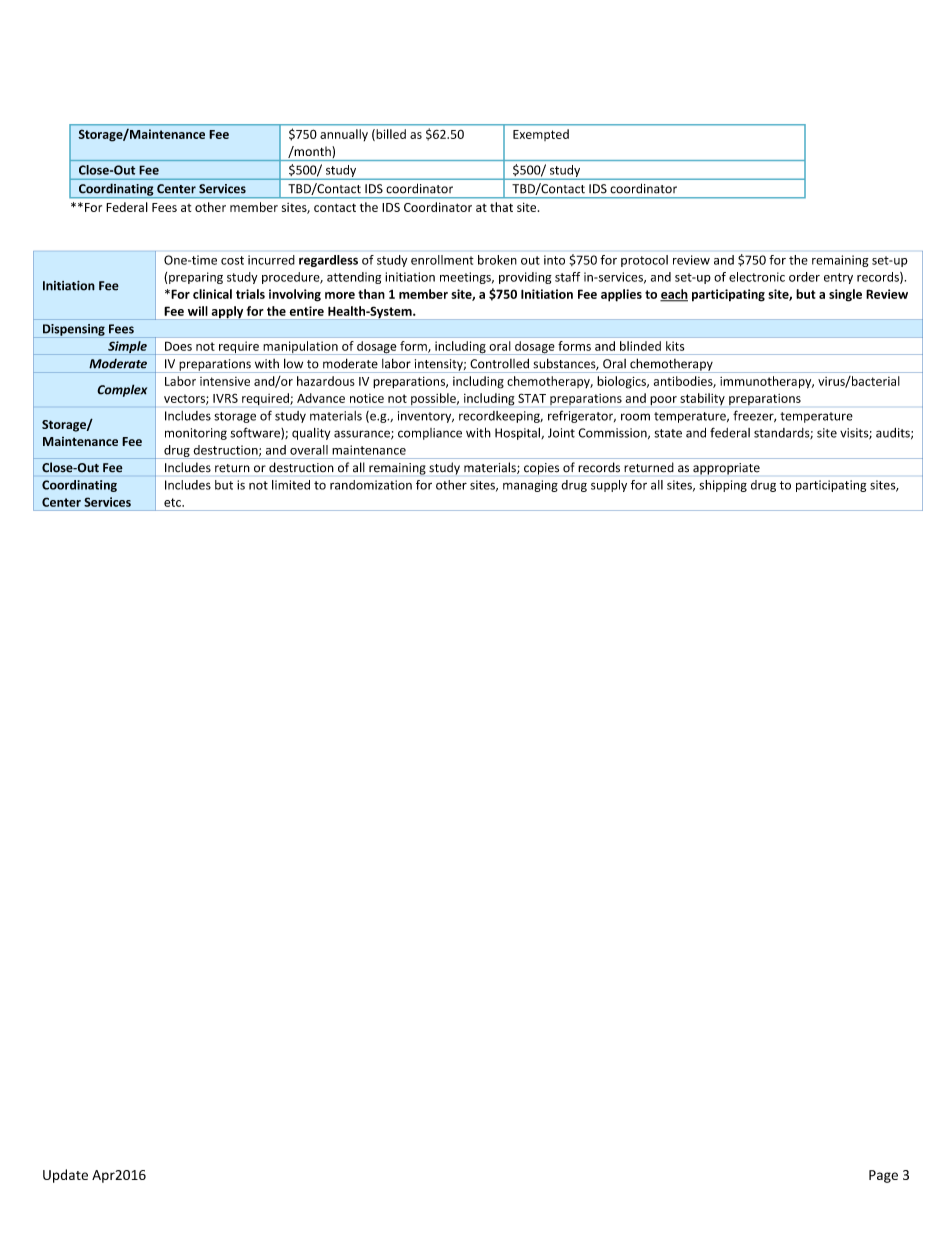 Image resolution: width=952 pixels, height=1233 pixels. Describe the element at coordinates (804, 277) in the image. I see `order` at that location.
